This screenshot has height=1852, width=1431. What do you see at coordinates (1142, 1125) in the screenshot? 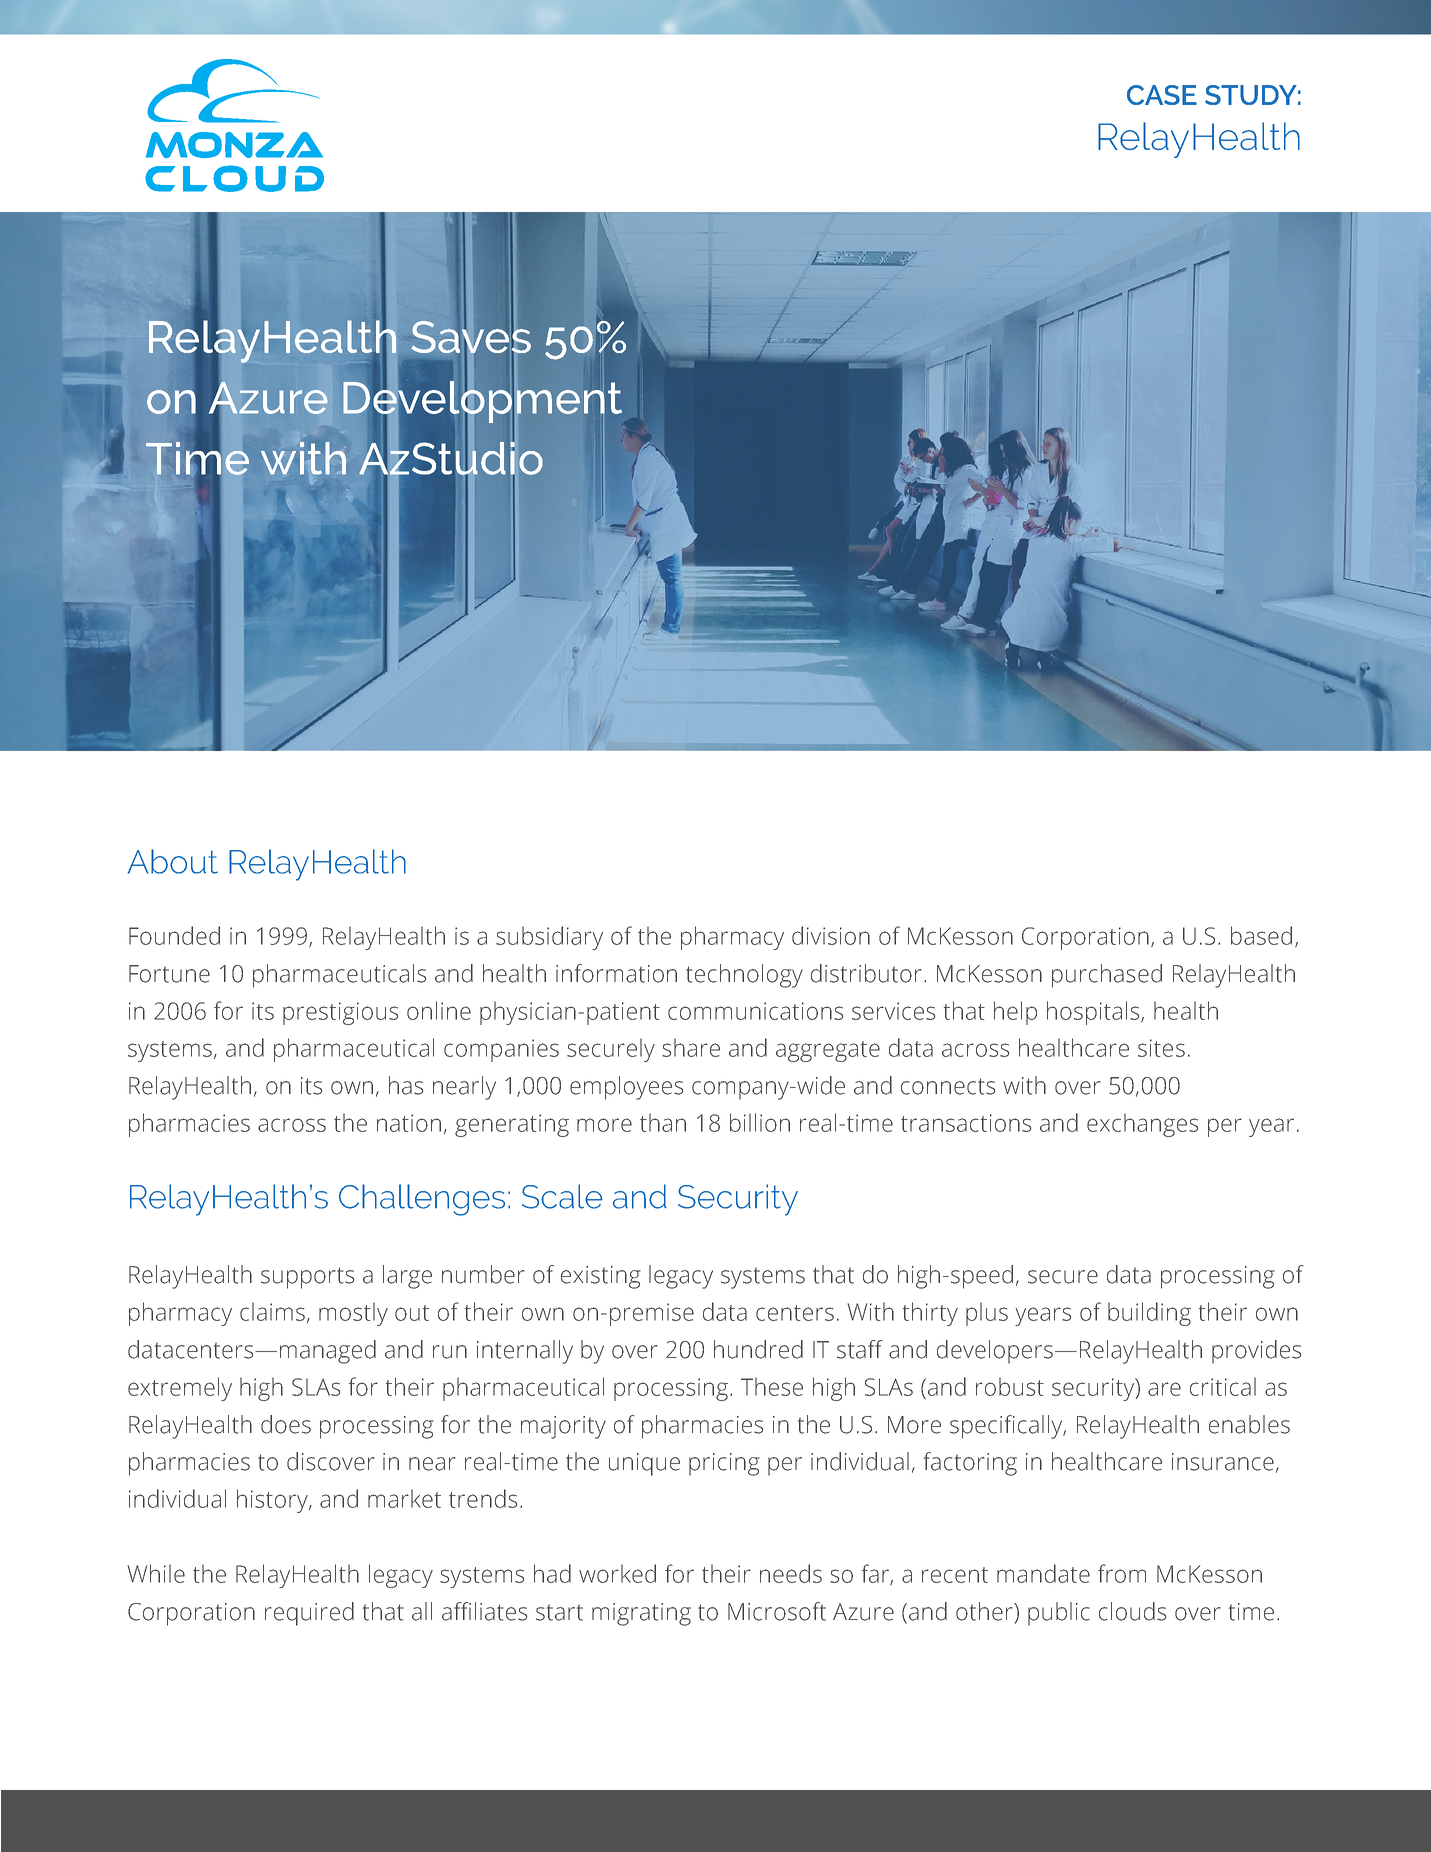
I see `exchanges` at bounding box center [1142, 1125].
